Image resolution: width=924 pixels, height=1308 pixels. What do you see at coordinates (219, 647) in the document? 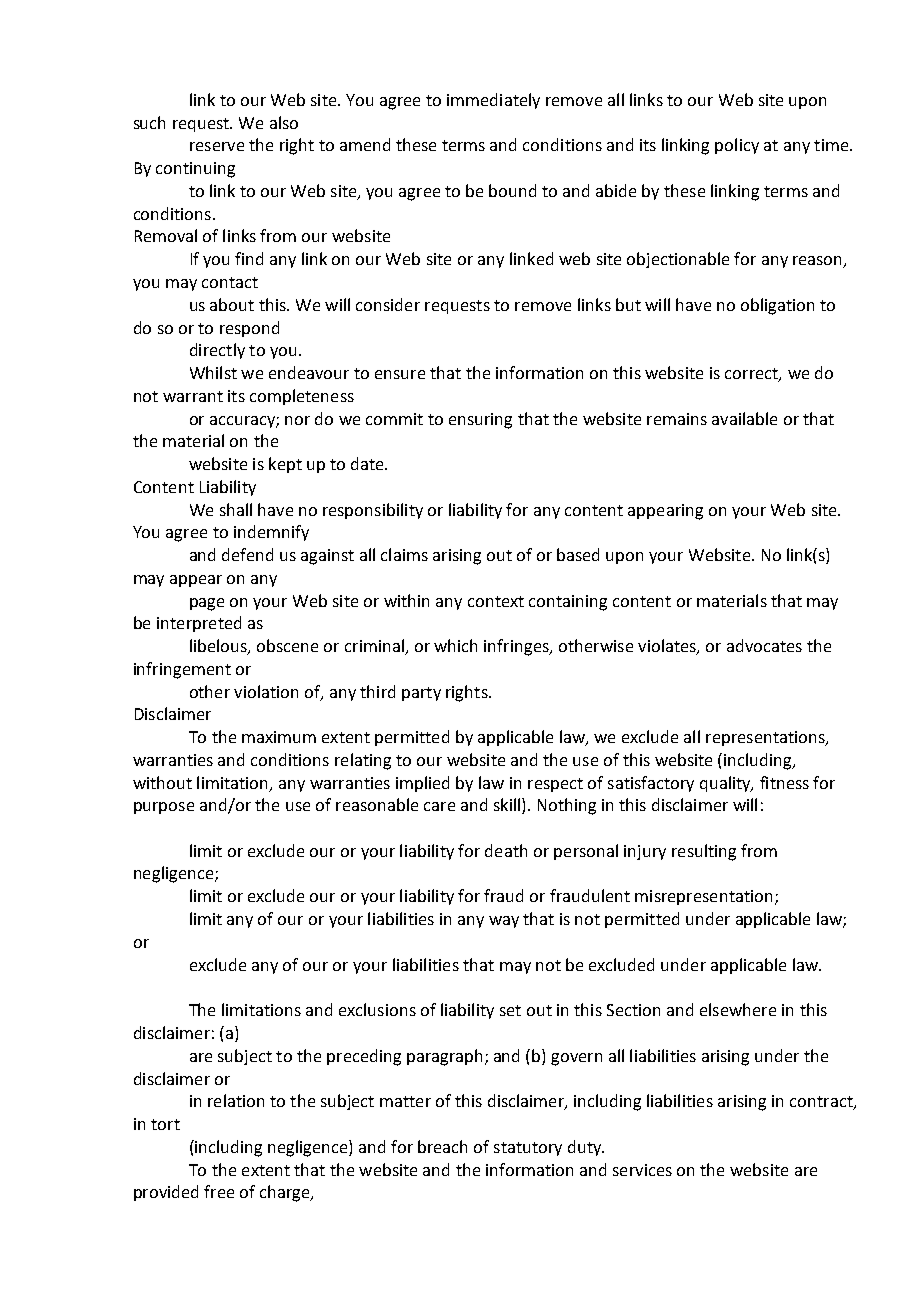
I see `libelous` at bounding box center [219, 647].
